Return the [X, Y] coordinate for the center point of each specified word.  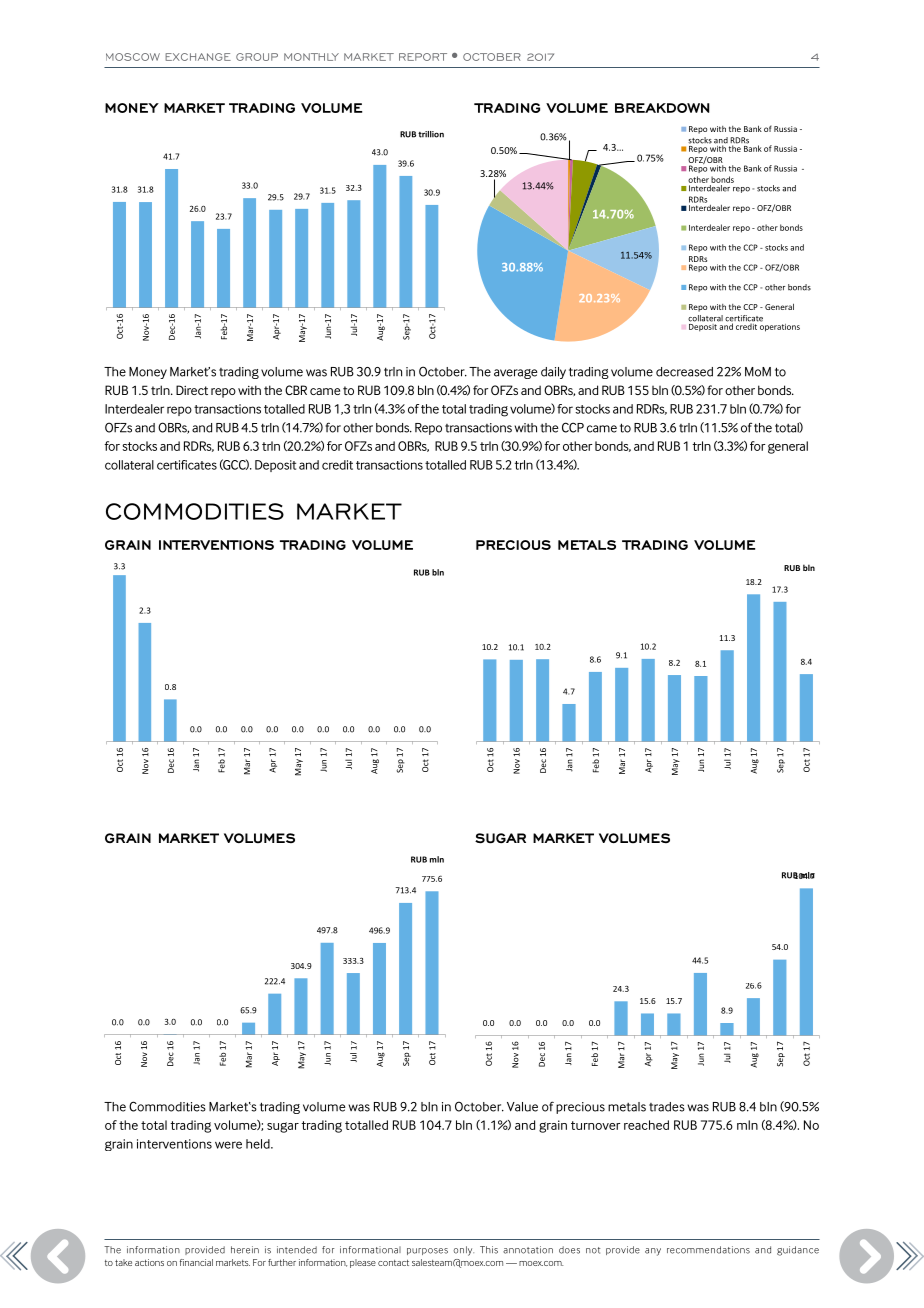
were [228, 1145]
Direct [192, 390]
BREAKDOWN [662, 108]
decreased [684, 372]
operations [780, 326]
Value [522, 1107]
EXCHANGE [198, 57]
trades [667, 1107]
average [516, 374]
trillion [431, 134]
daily [553, 373]
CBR [296, 390]
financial [196, 1262]
